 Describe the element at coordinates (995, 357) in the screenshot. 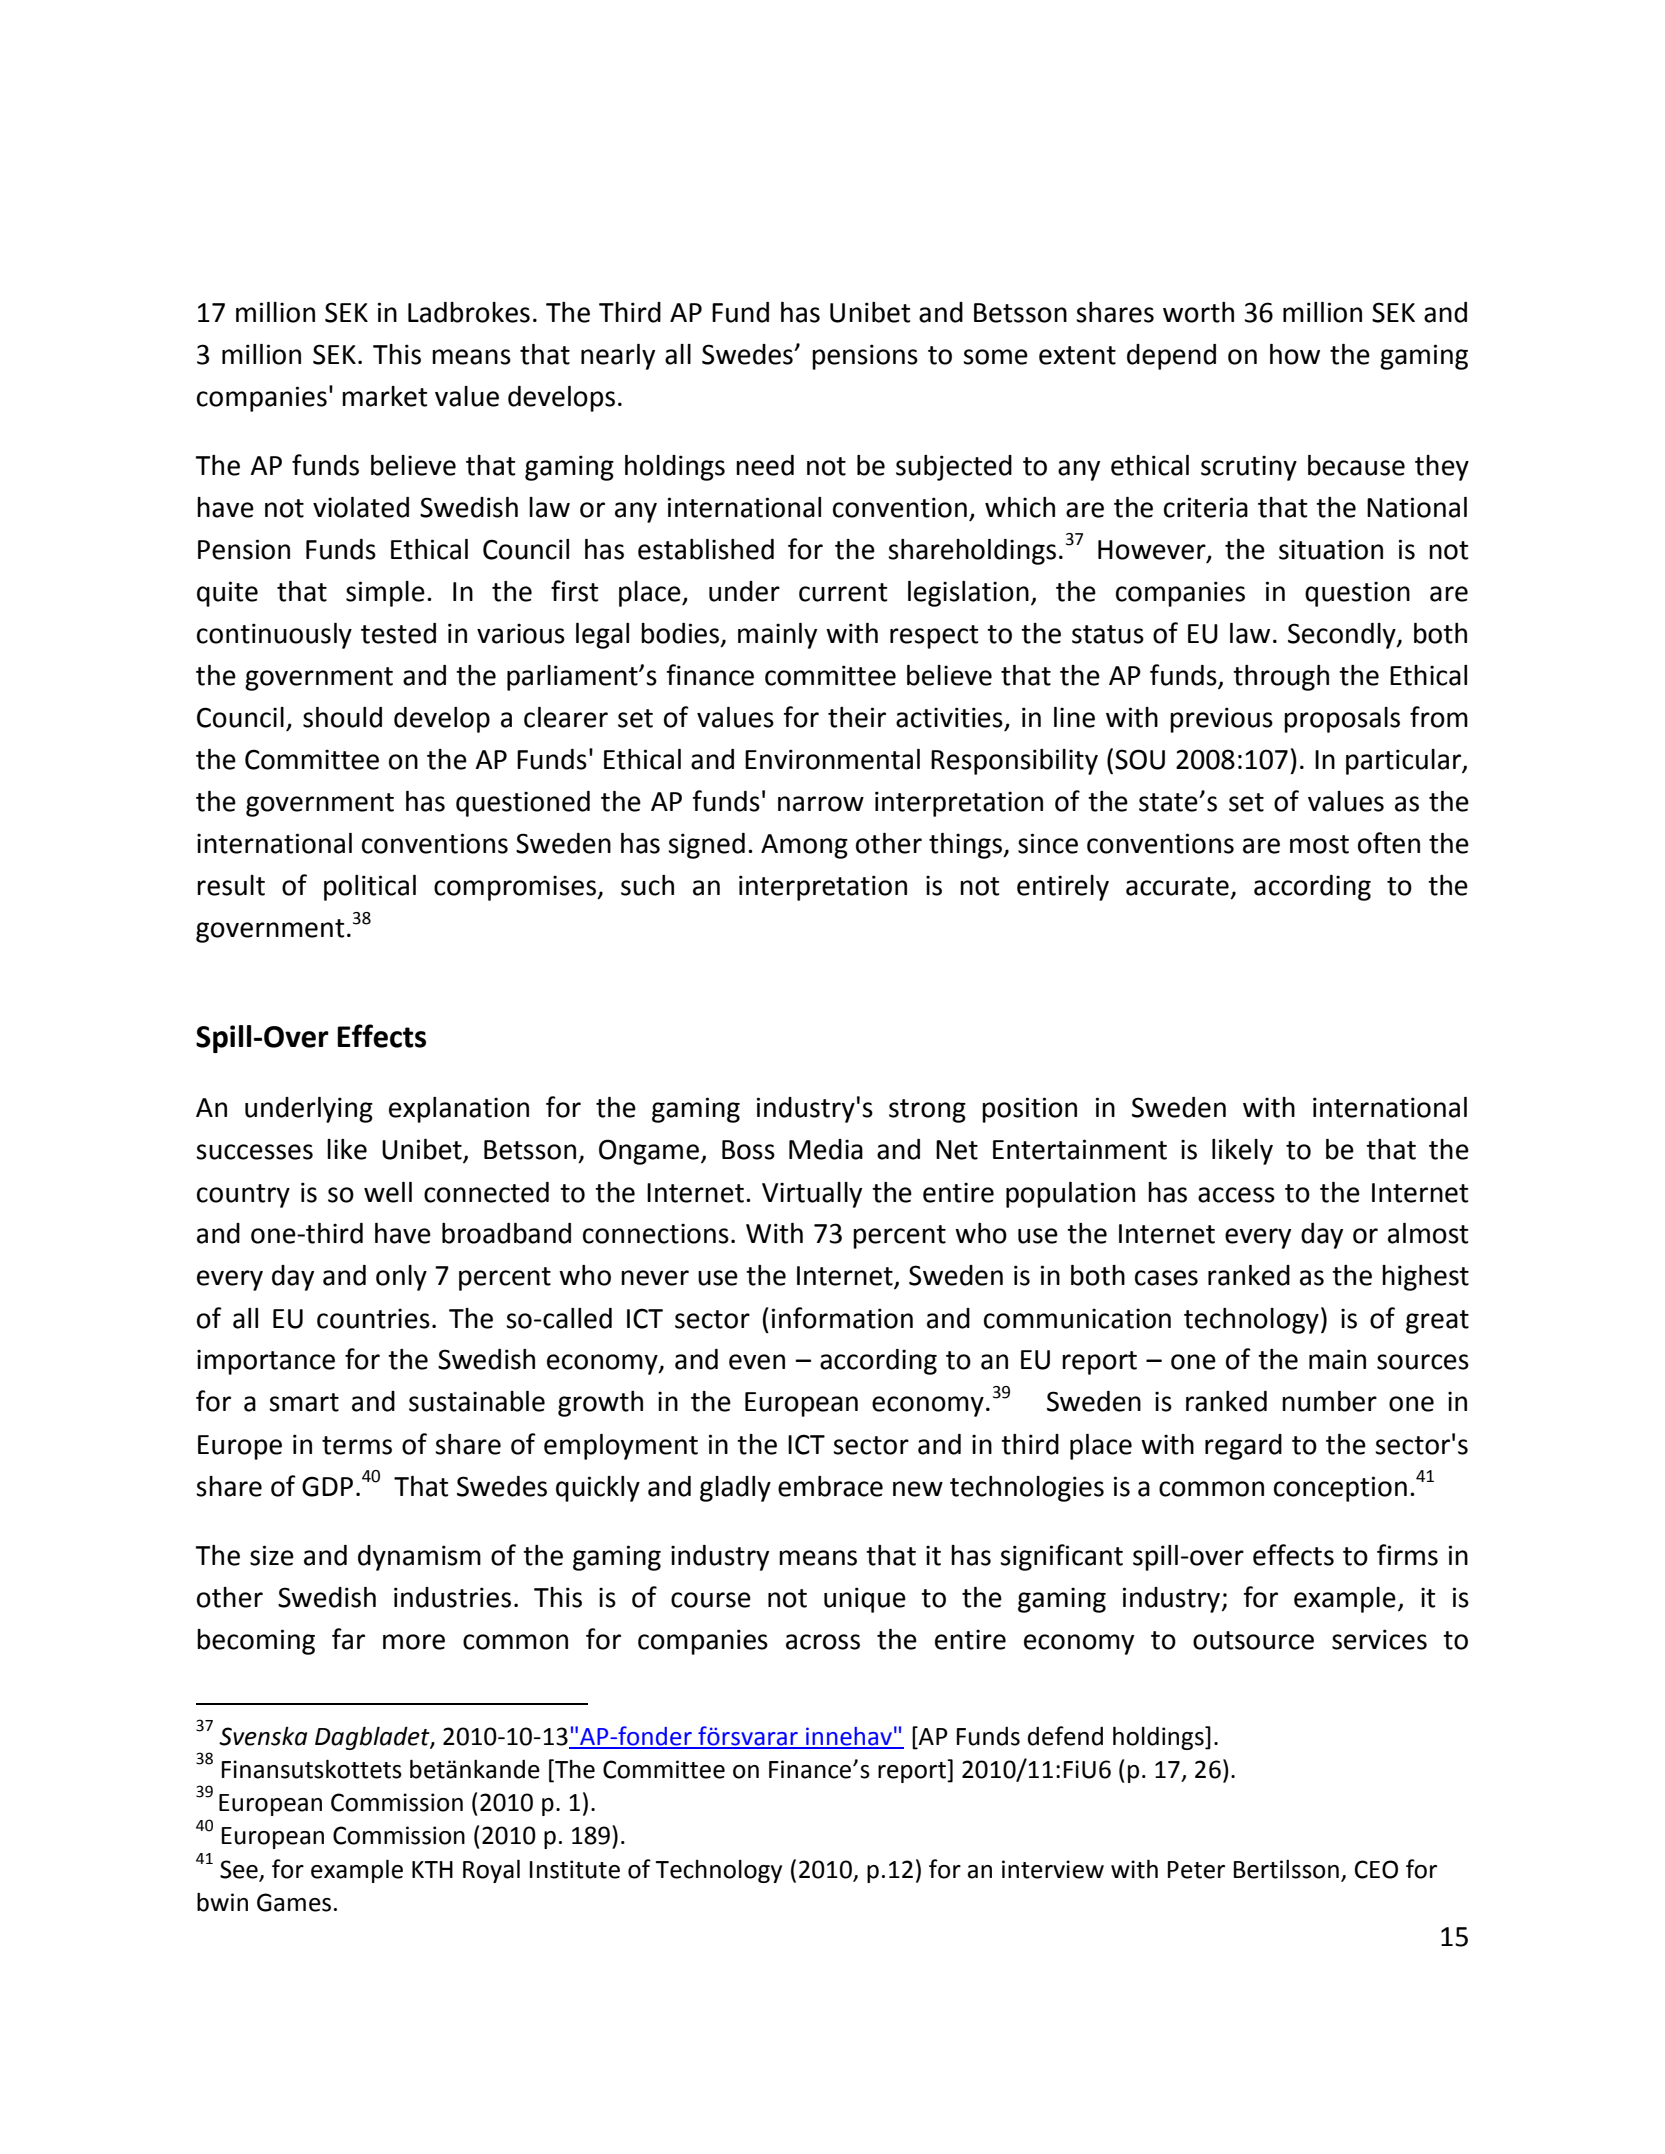

I see `some` at that location.
